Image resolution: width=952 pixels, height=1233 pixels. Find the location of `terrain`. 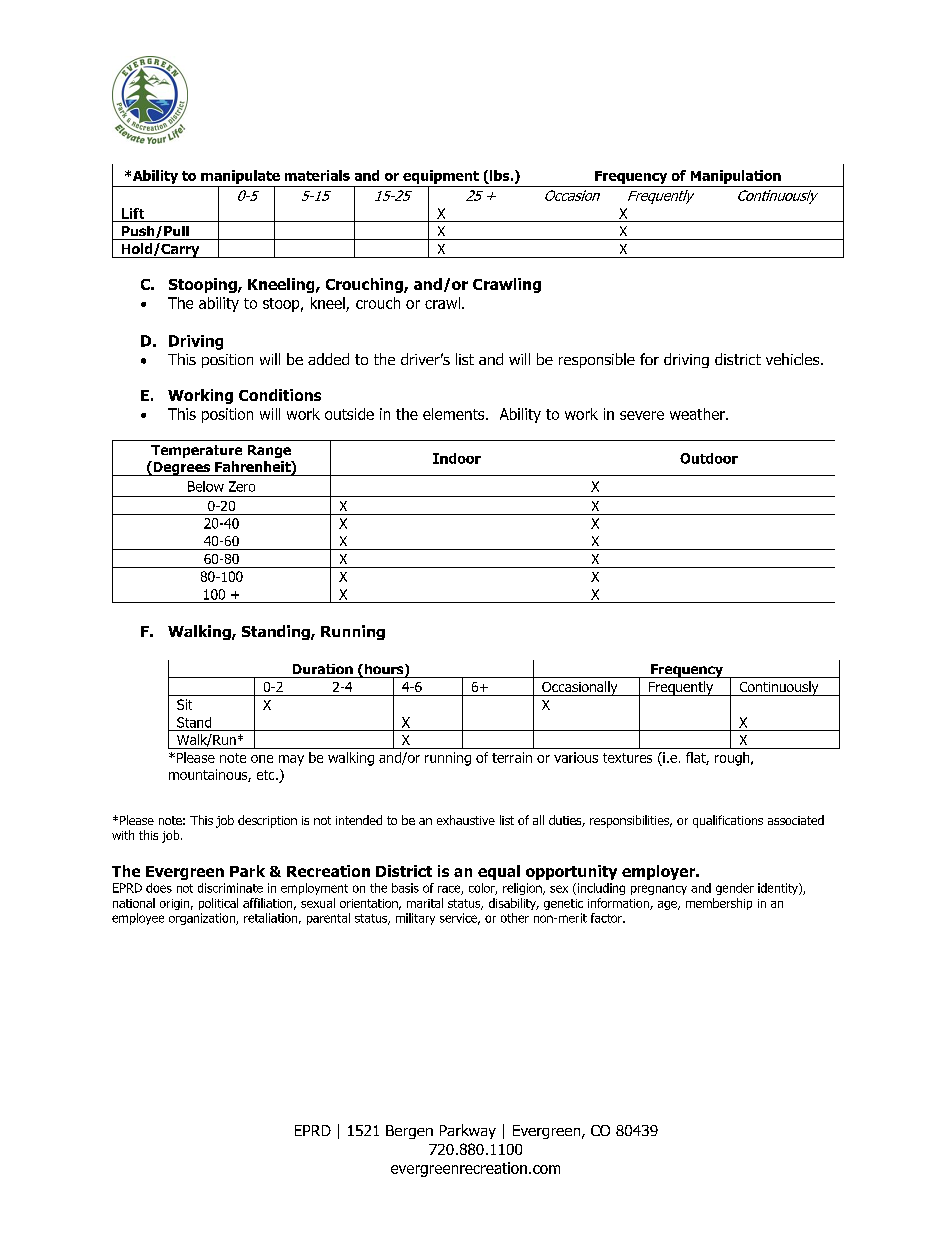

terrain is located at coordinates (512, 757).
